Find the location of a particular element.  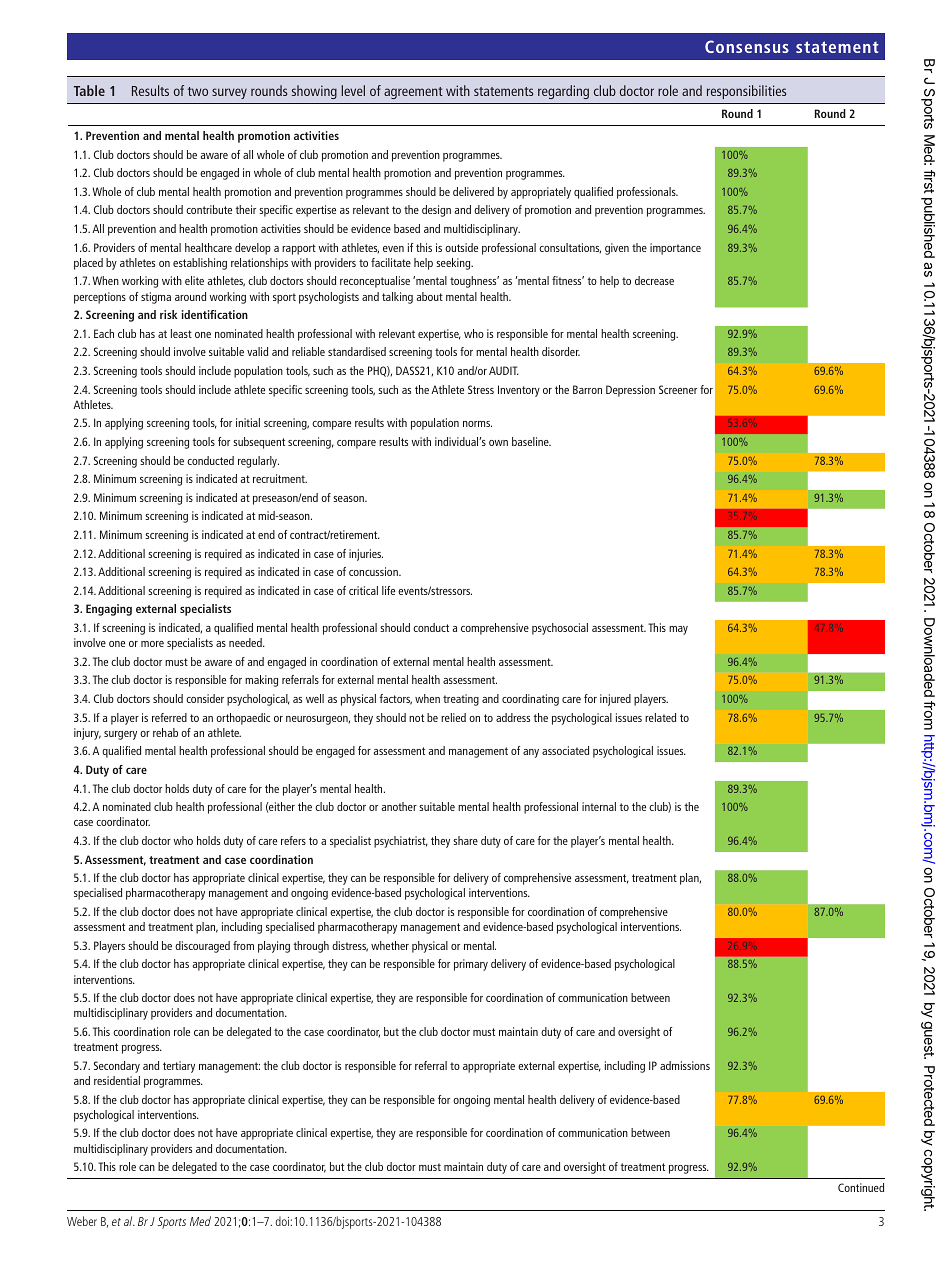

Screener is located at coordinates (678, 389).
